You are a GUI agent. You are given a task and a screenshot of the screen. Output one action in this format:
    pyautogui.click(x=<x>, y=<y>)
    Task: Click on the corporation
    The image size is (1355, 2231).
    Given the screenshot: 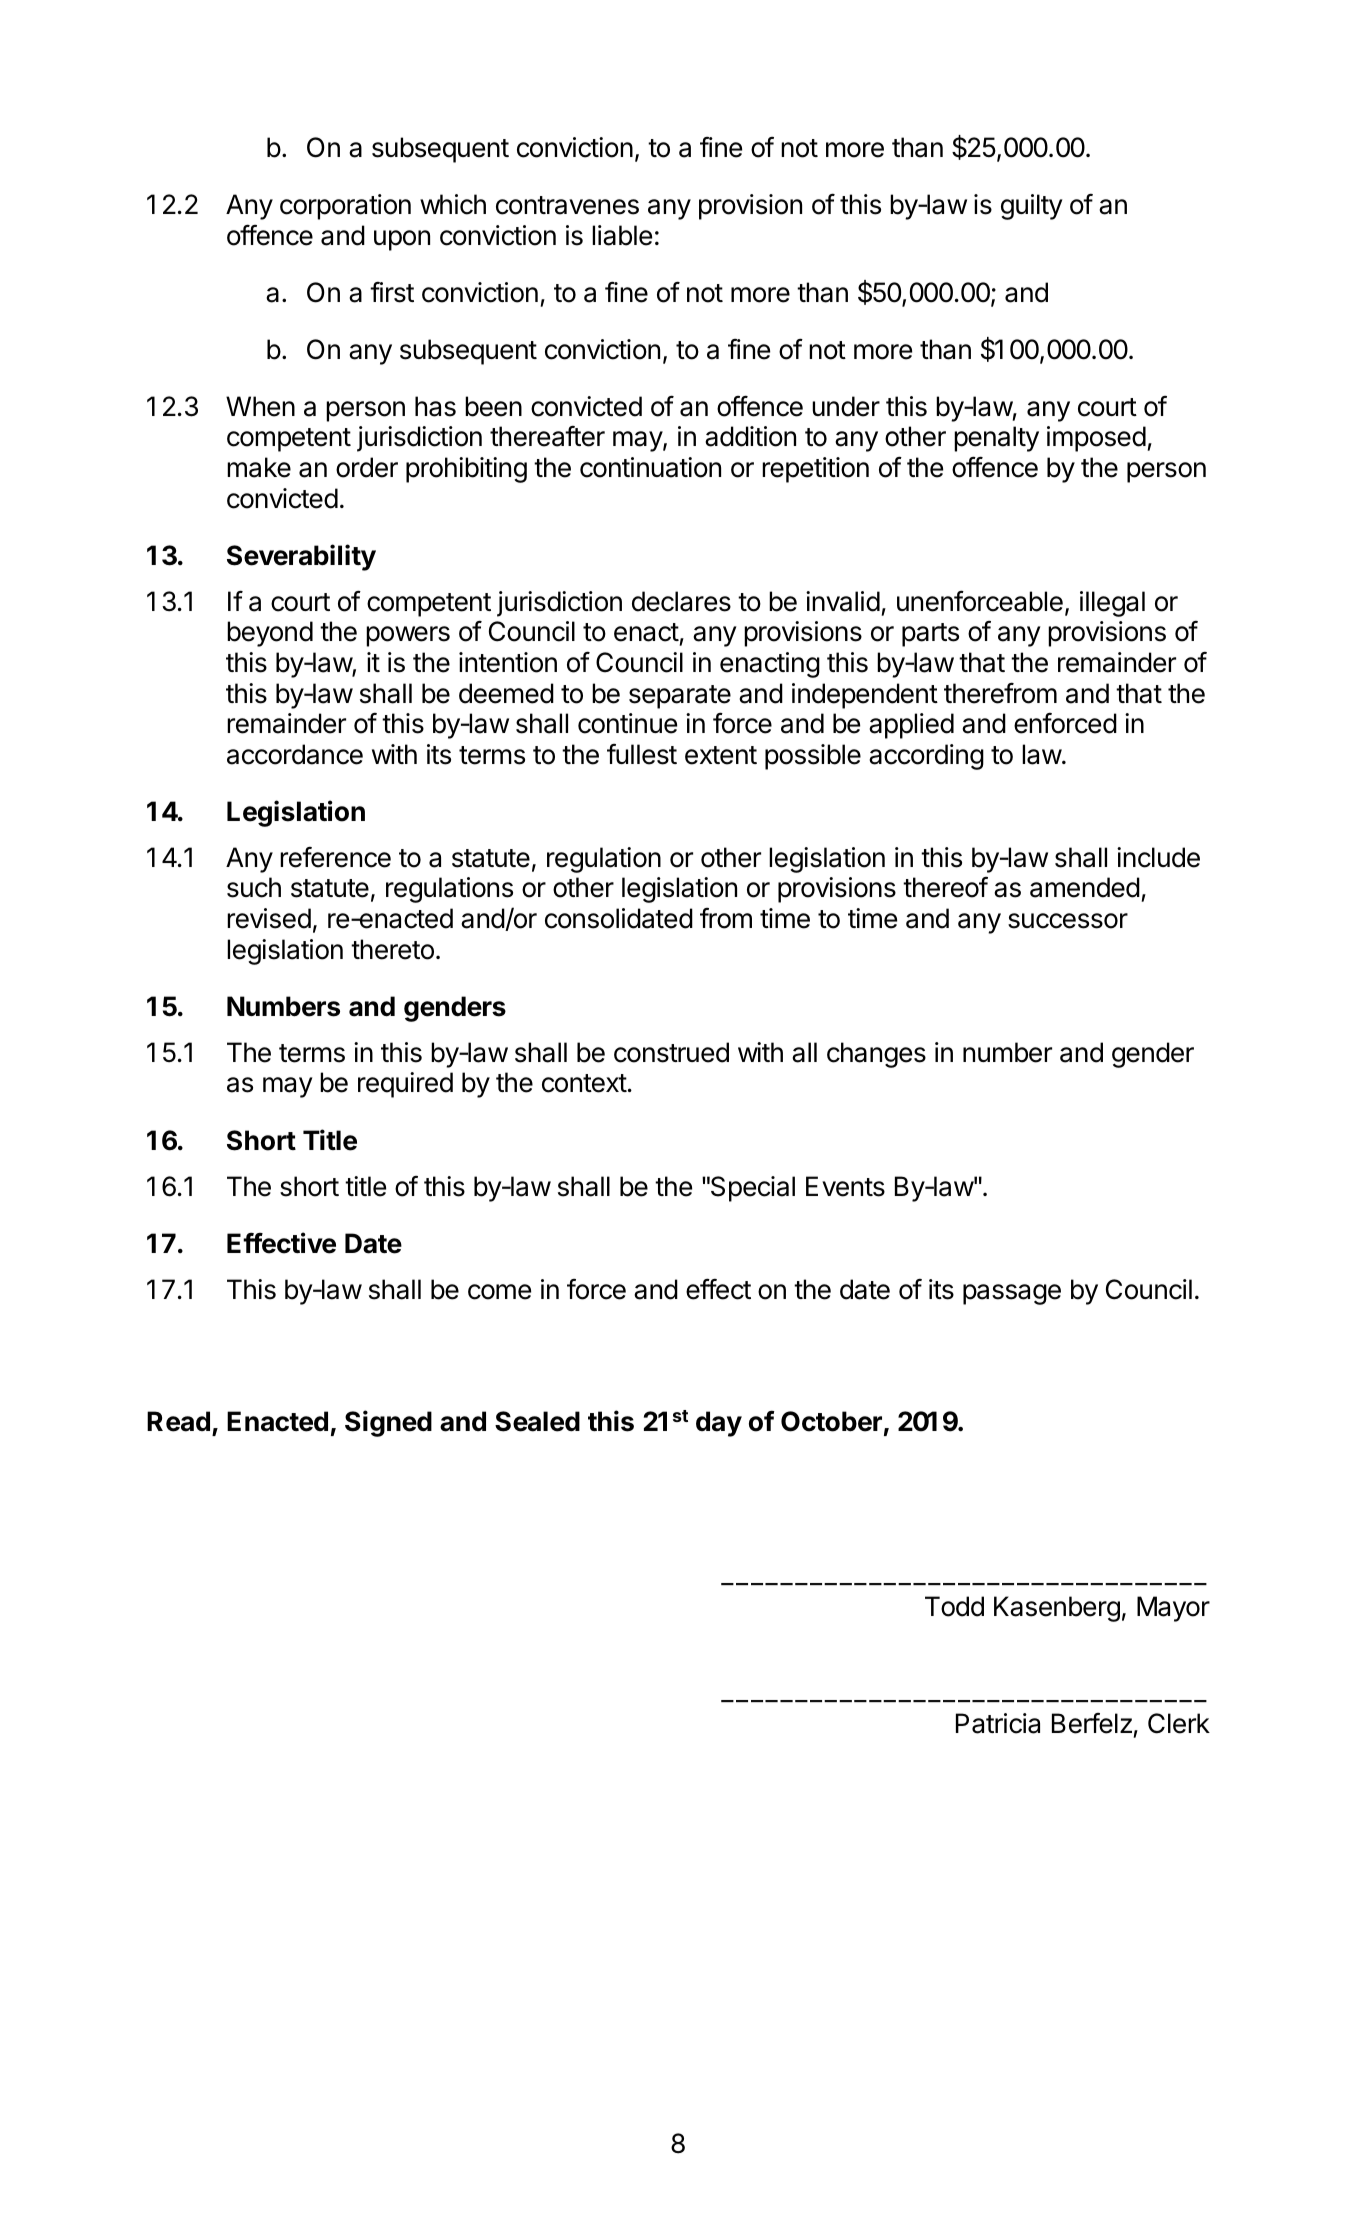 What is the action you would take?
    pyautogui.click(x=345, y=207)
